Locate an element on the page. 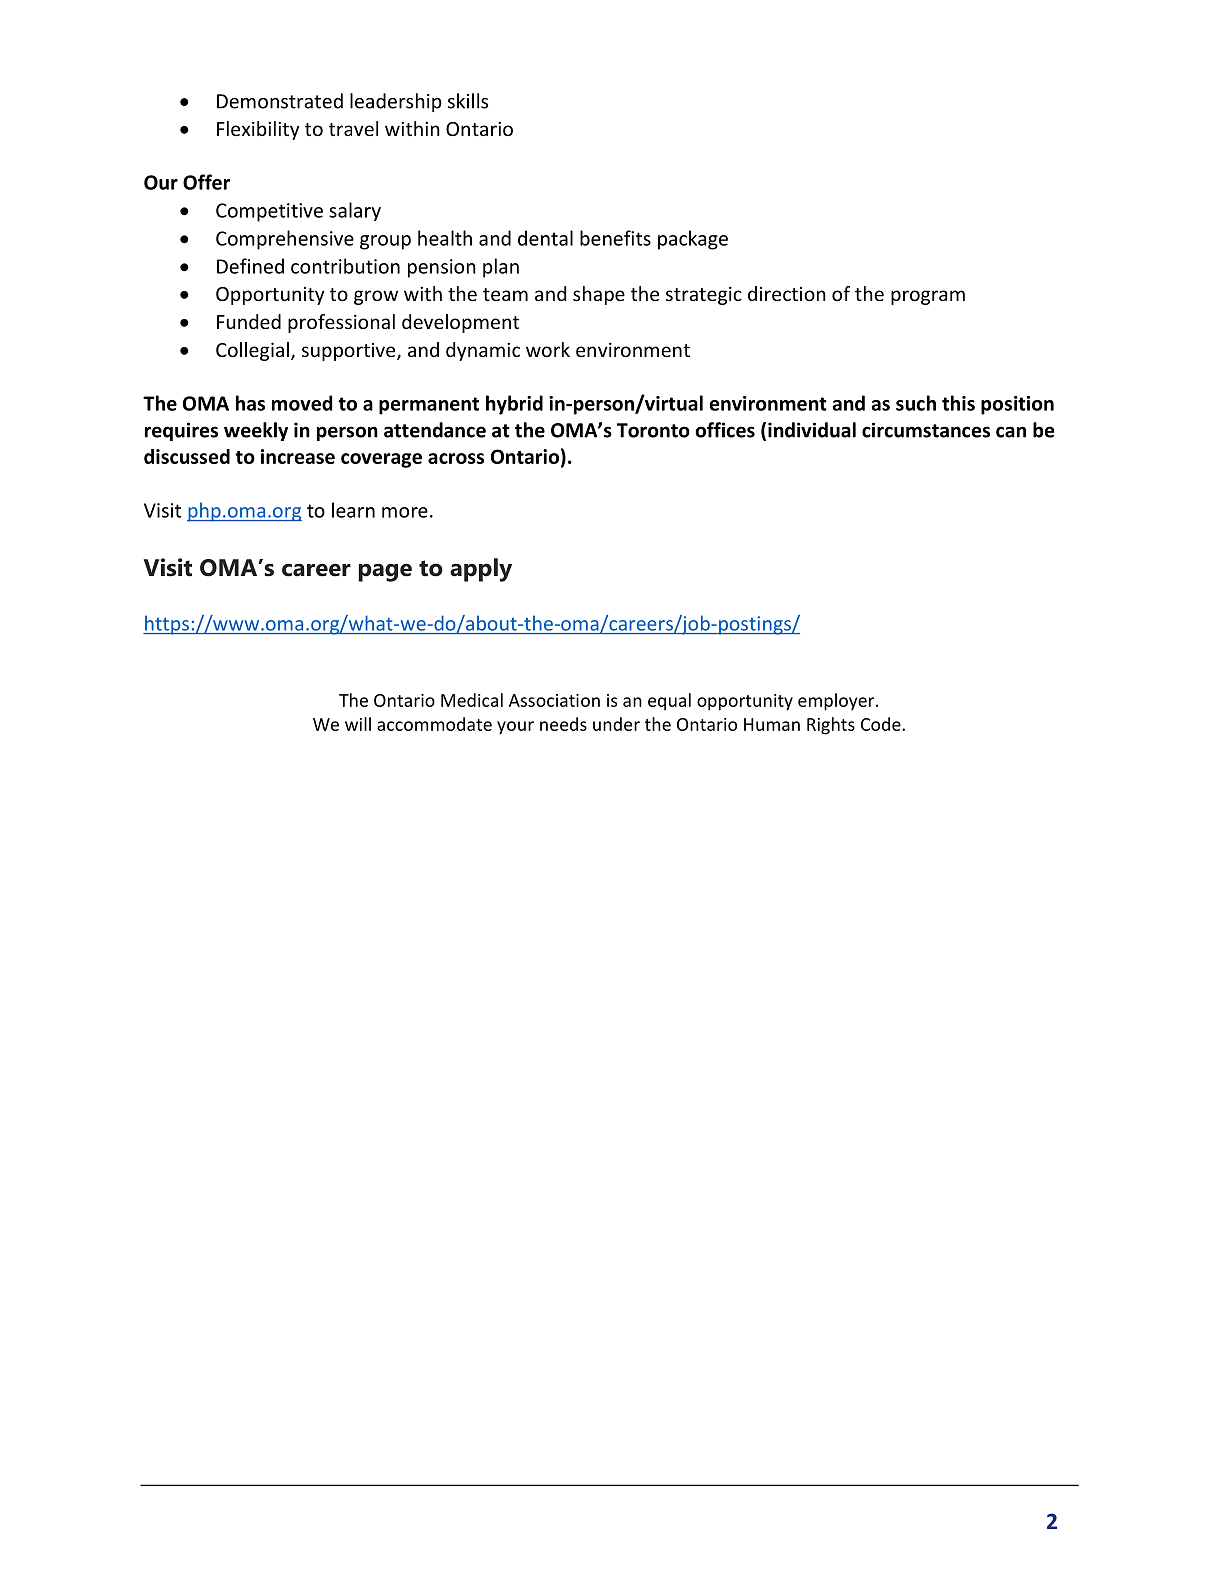 The image size is (1219, 1577). package is located at coordinates (693, 240).
